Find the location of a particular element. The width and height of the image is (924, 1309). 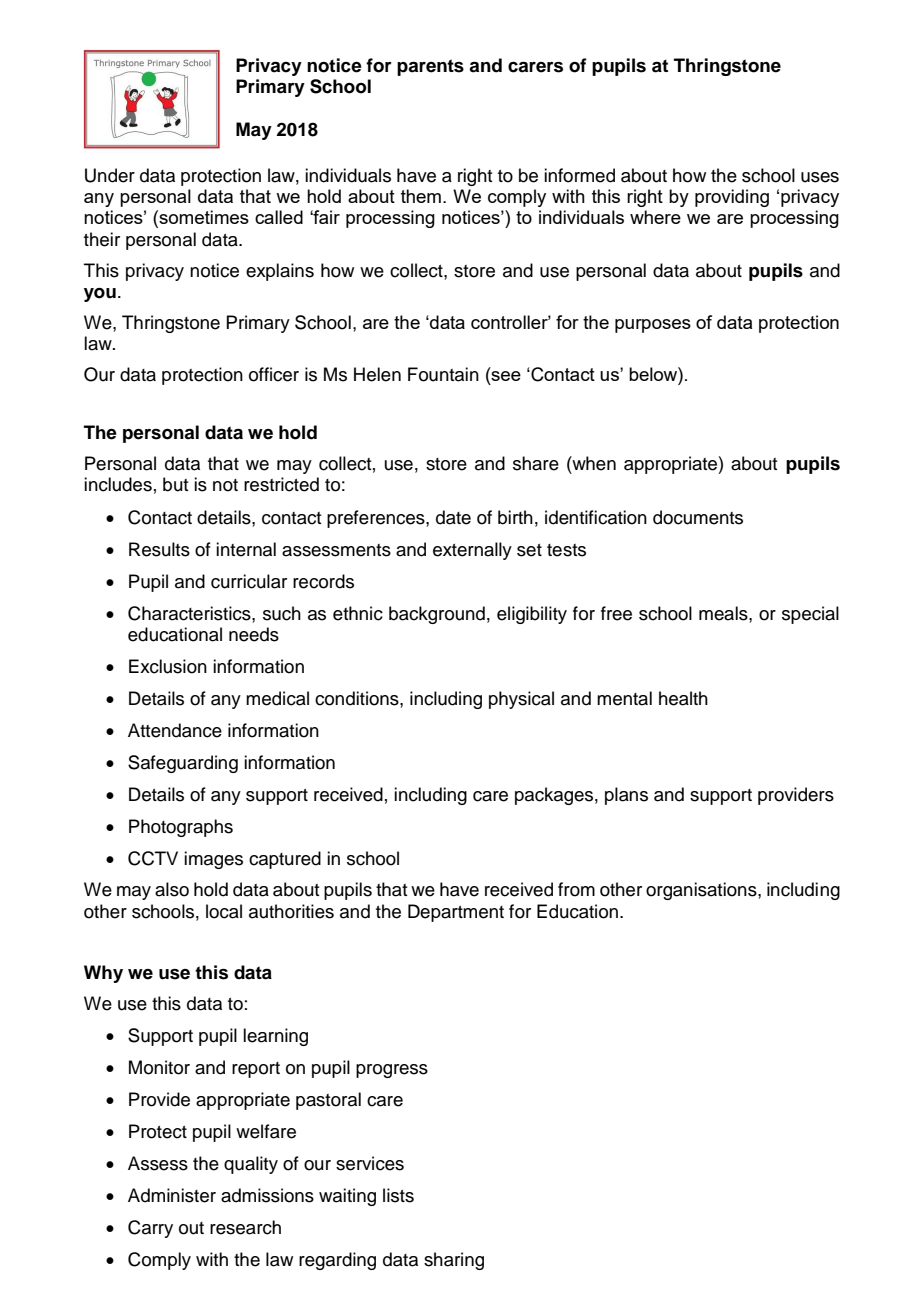

Carry is located at coordinates (150, 1229).
